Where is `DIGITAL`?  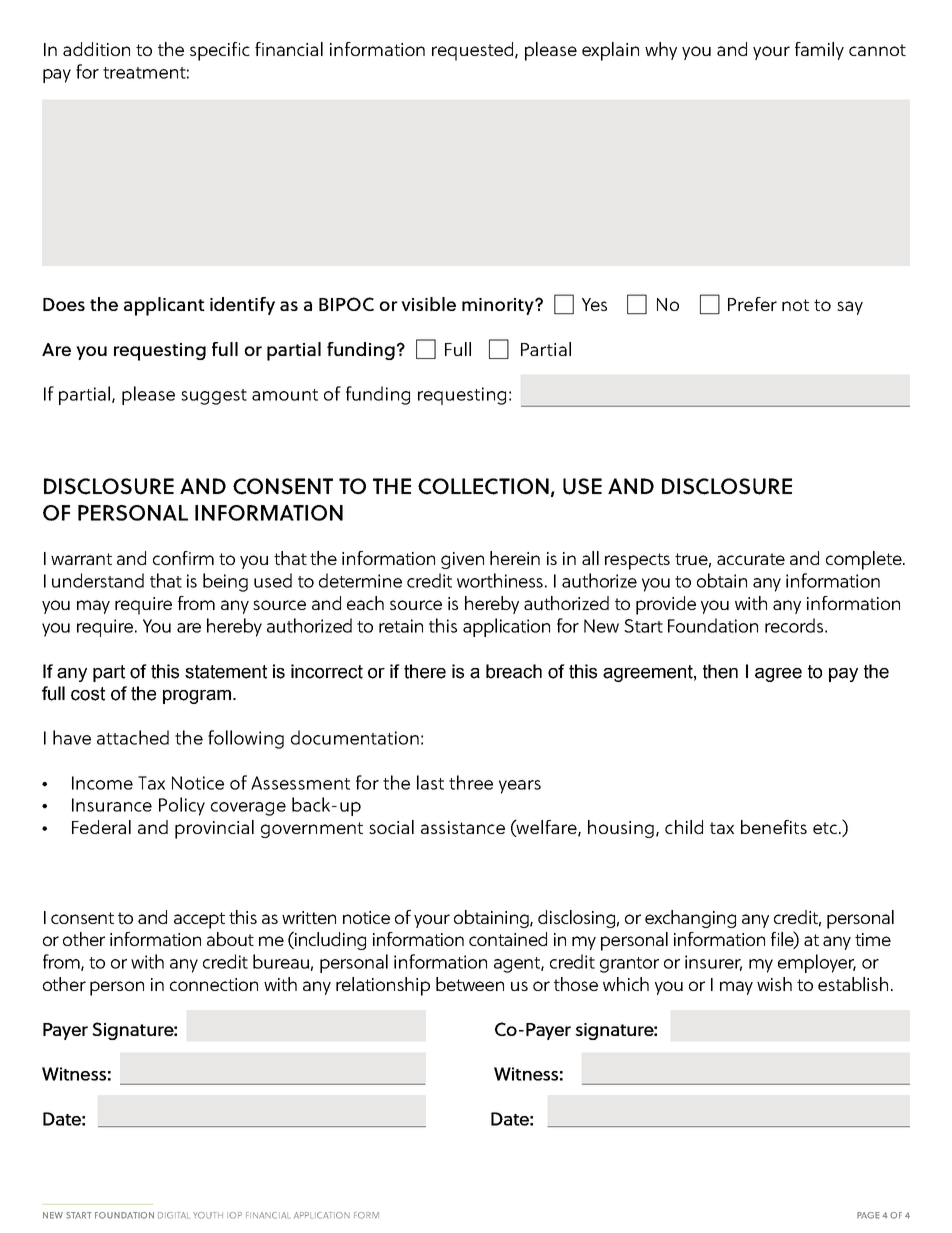
DIGITAL is located at coordinates (174, 1215).
